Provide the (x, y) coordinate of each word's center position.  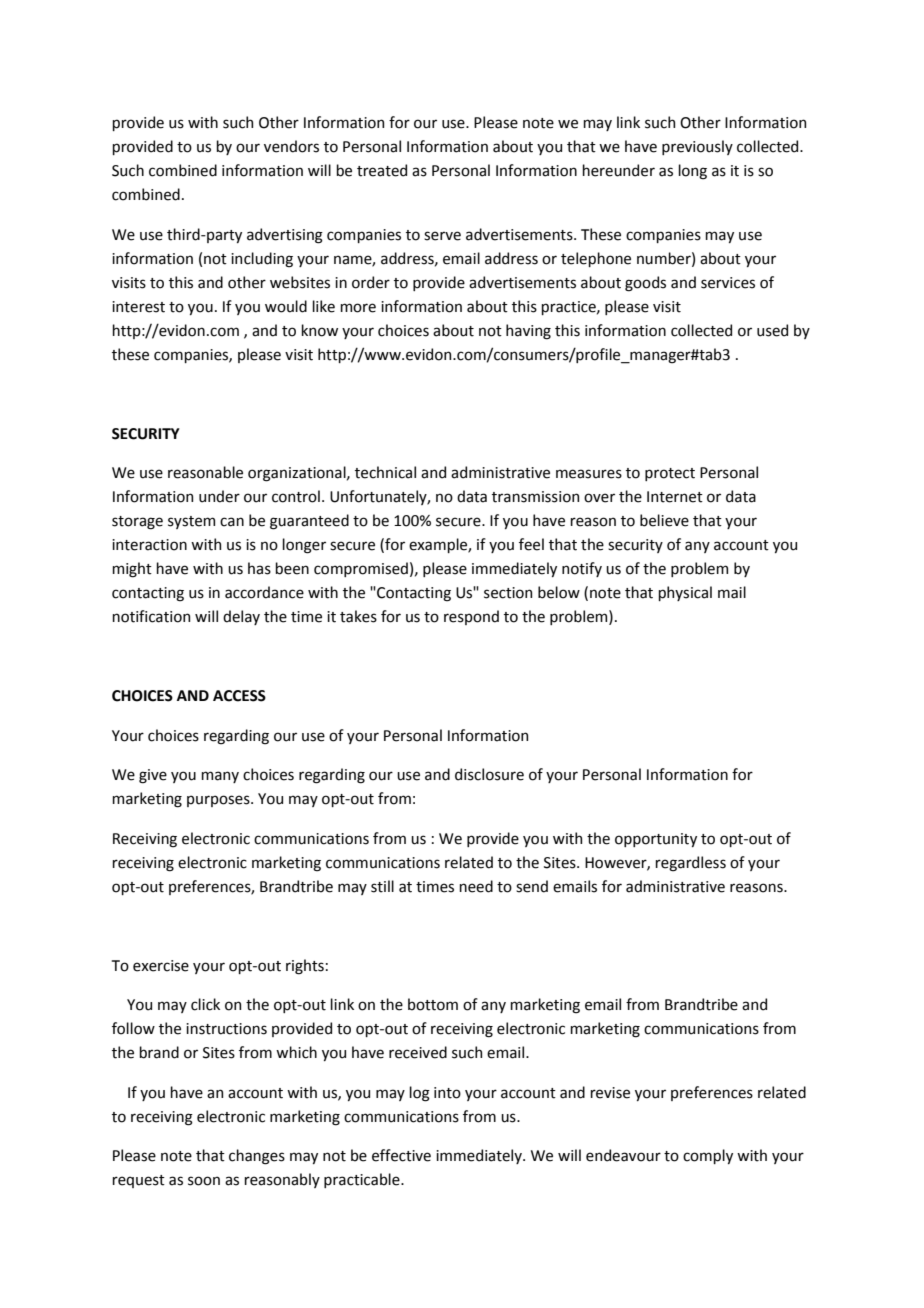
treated (382, 170)
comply (708, 1156)
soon (204, 1181)
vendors (291, 146)
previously (697, 147)
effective (401, 1155)
